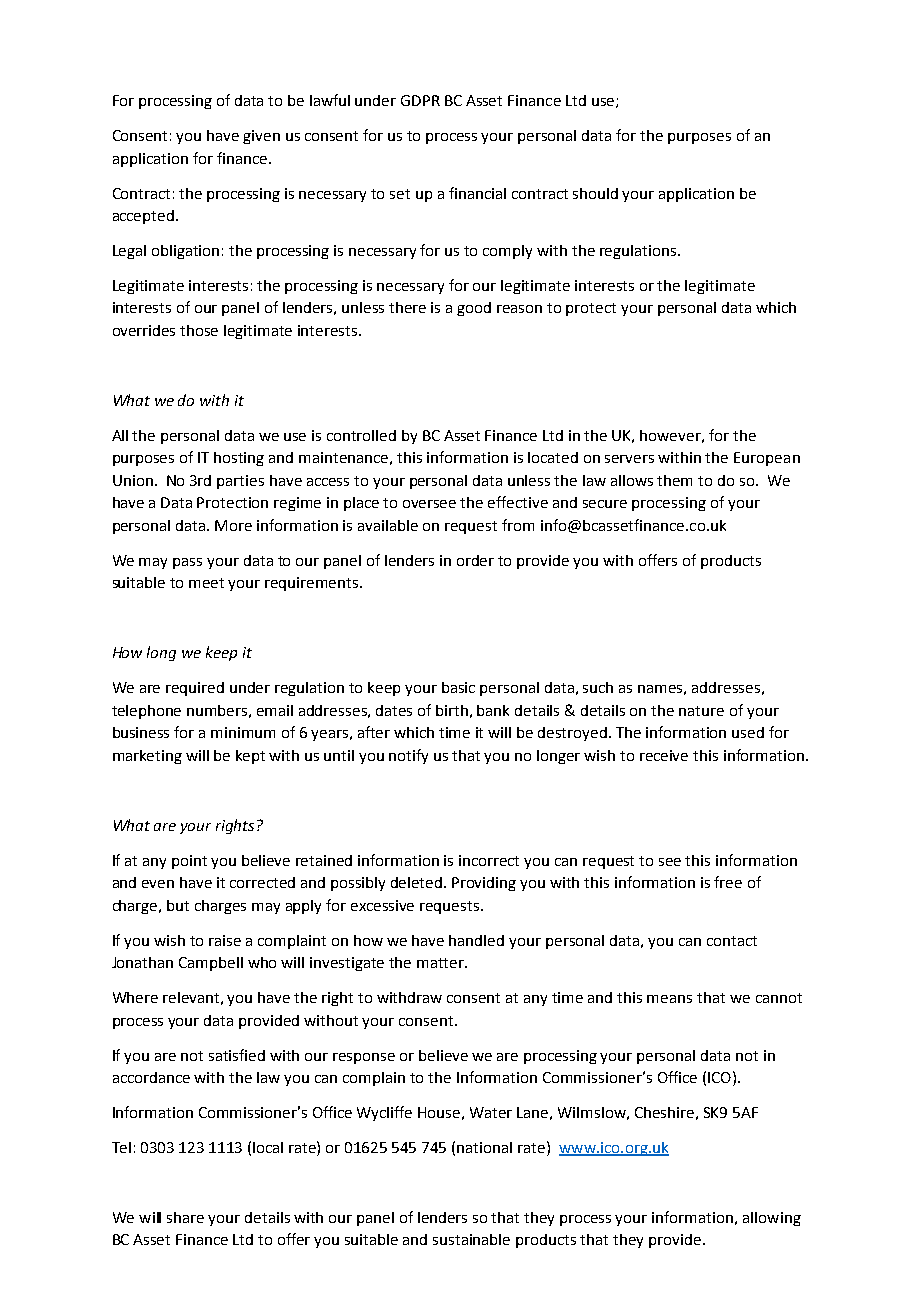 The height and width of the document is (1308, 924). I want to click on sustainable, so click(471, 1239).
